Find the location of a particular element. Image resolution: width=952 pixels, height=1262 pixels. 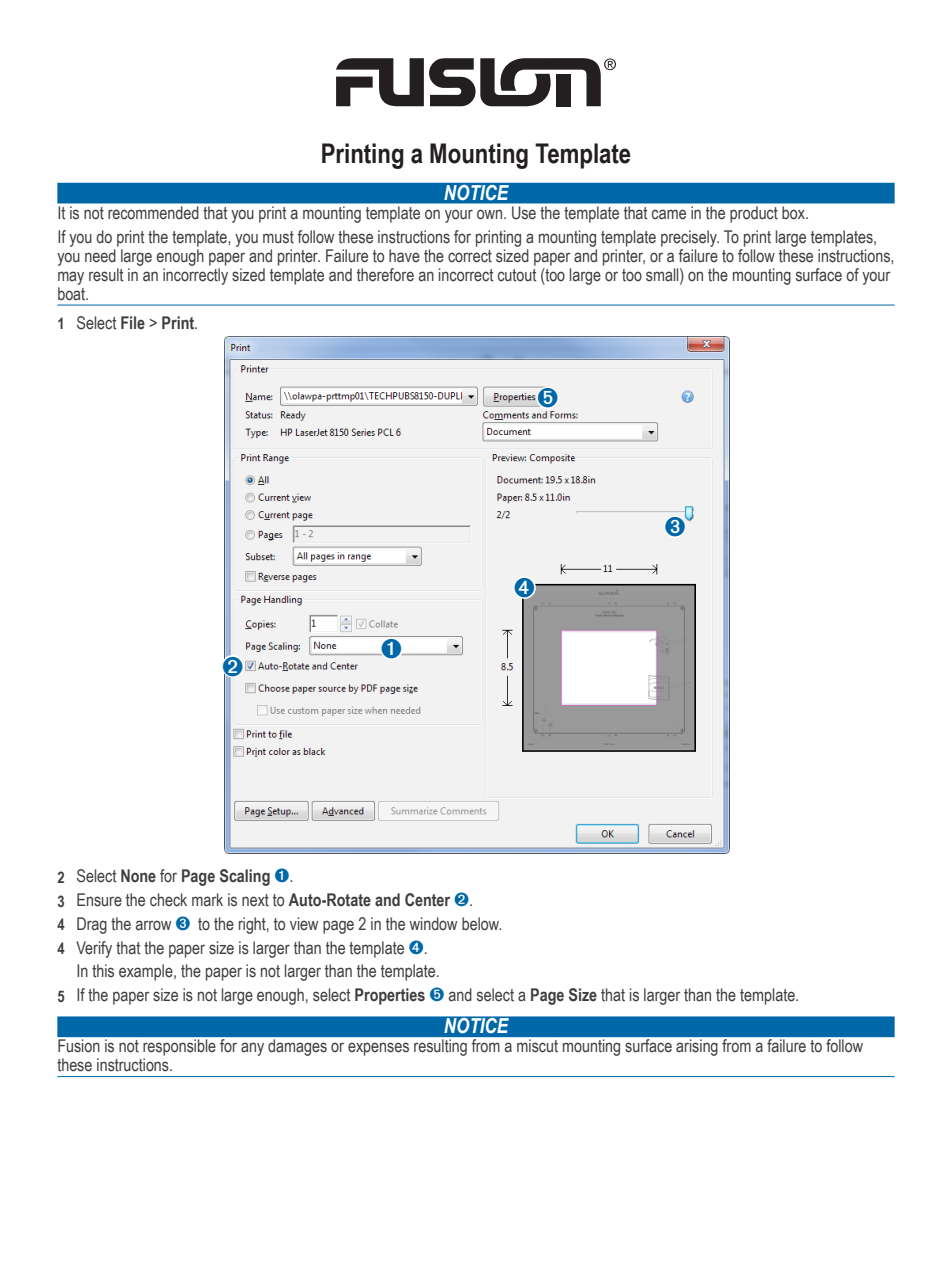

expenses is located at coordinates (378, 1049).
